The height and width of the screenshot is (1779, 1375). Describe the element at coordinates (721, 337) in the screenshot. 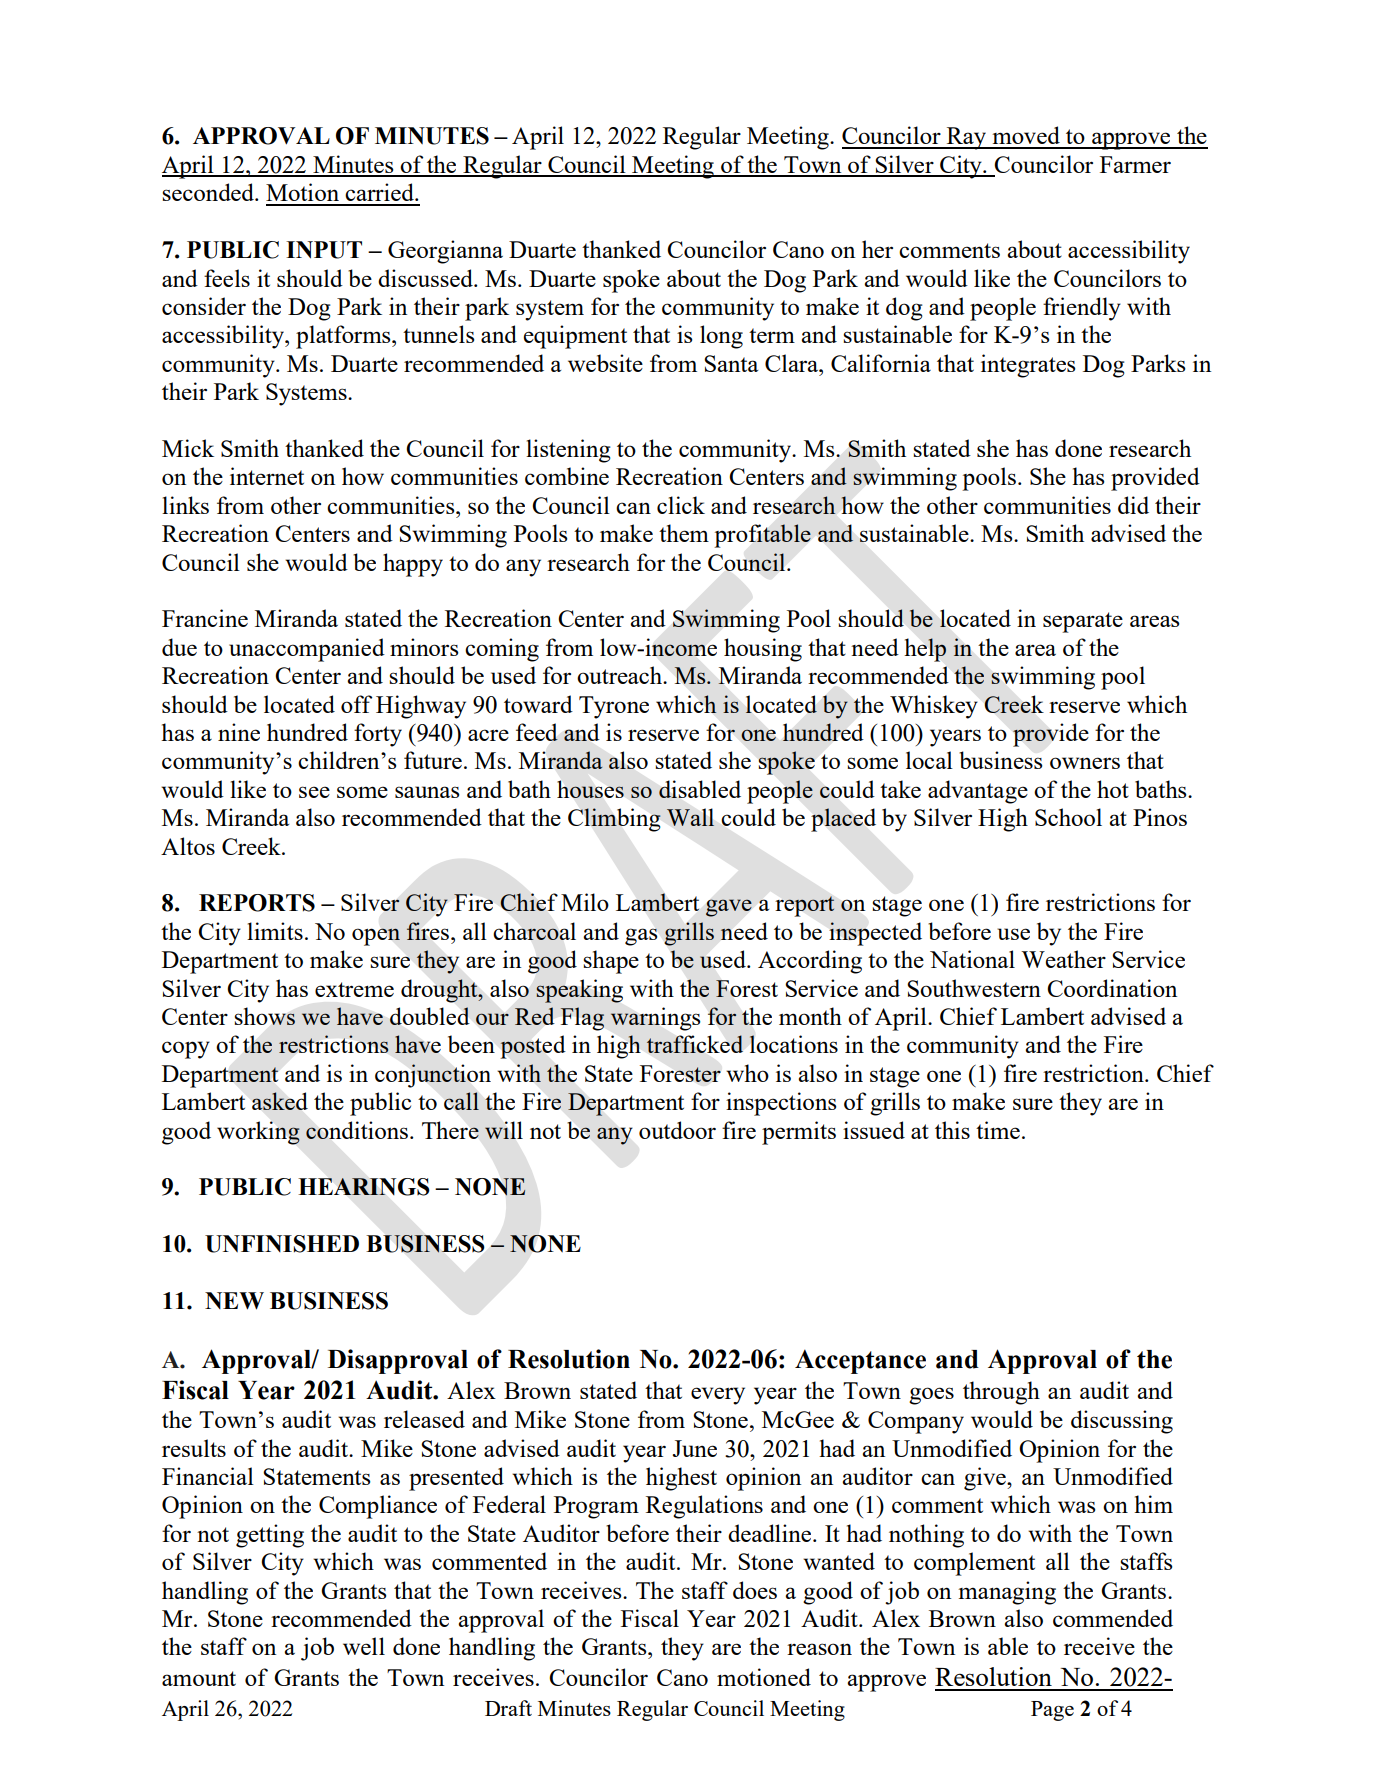

I see `long` at that location.
